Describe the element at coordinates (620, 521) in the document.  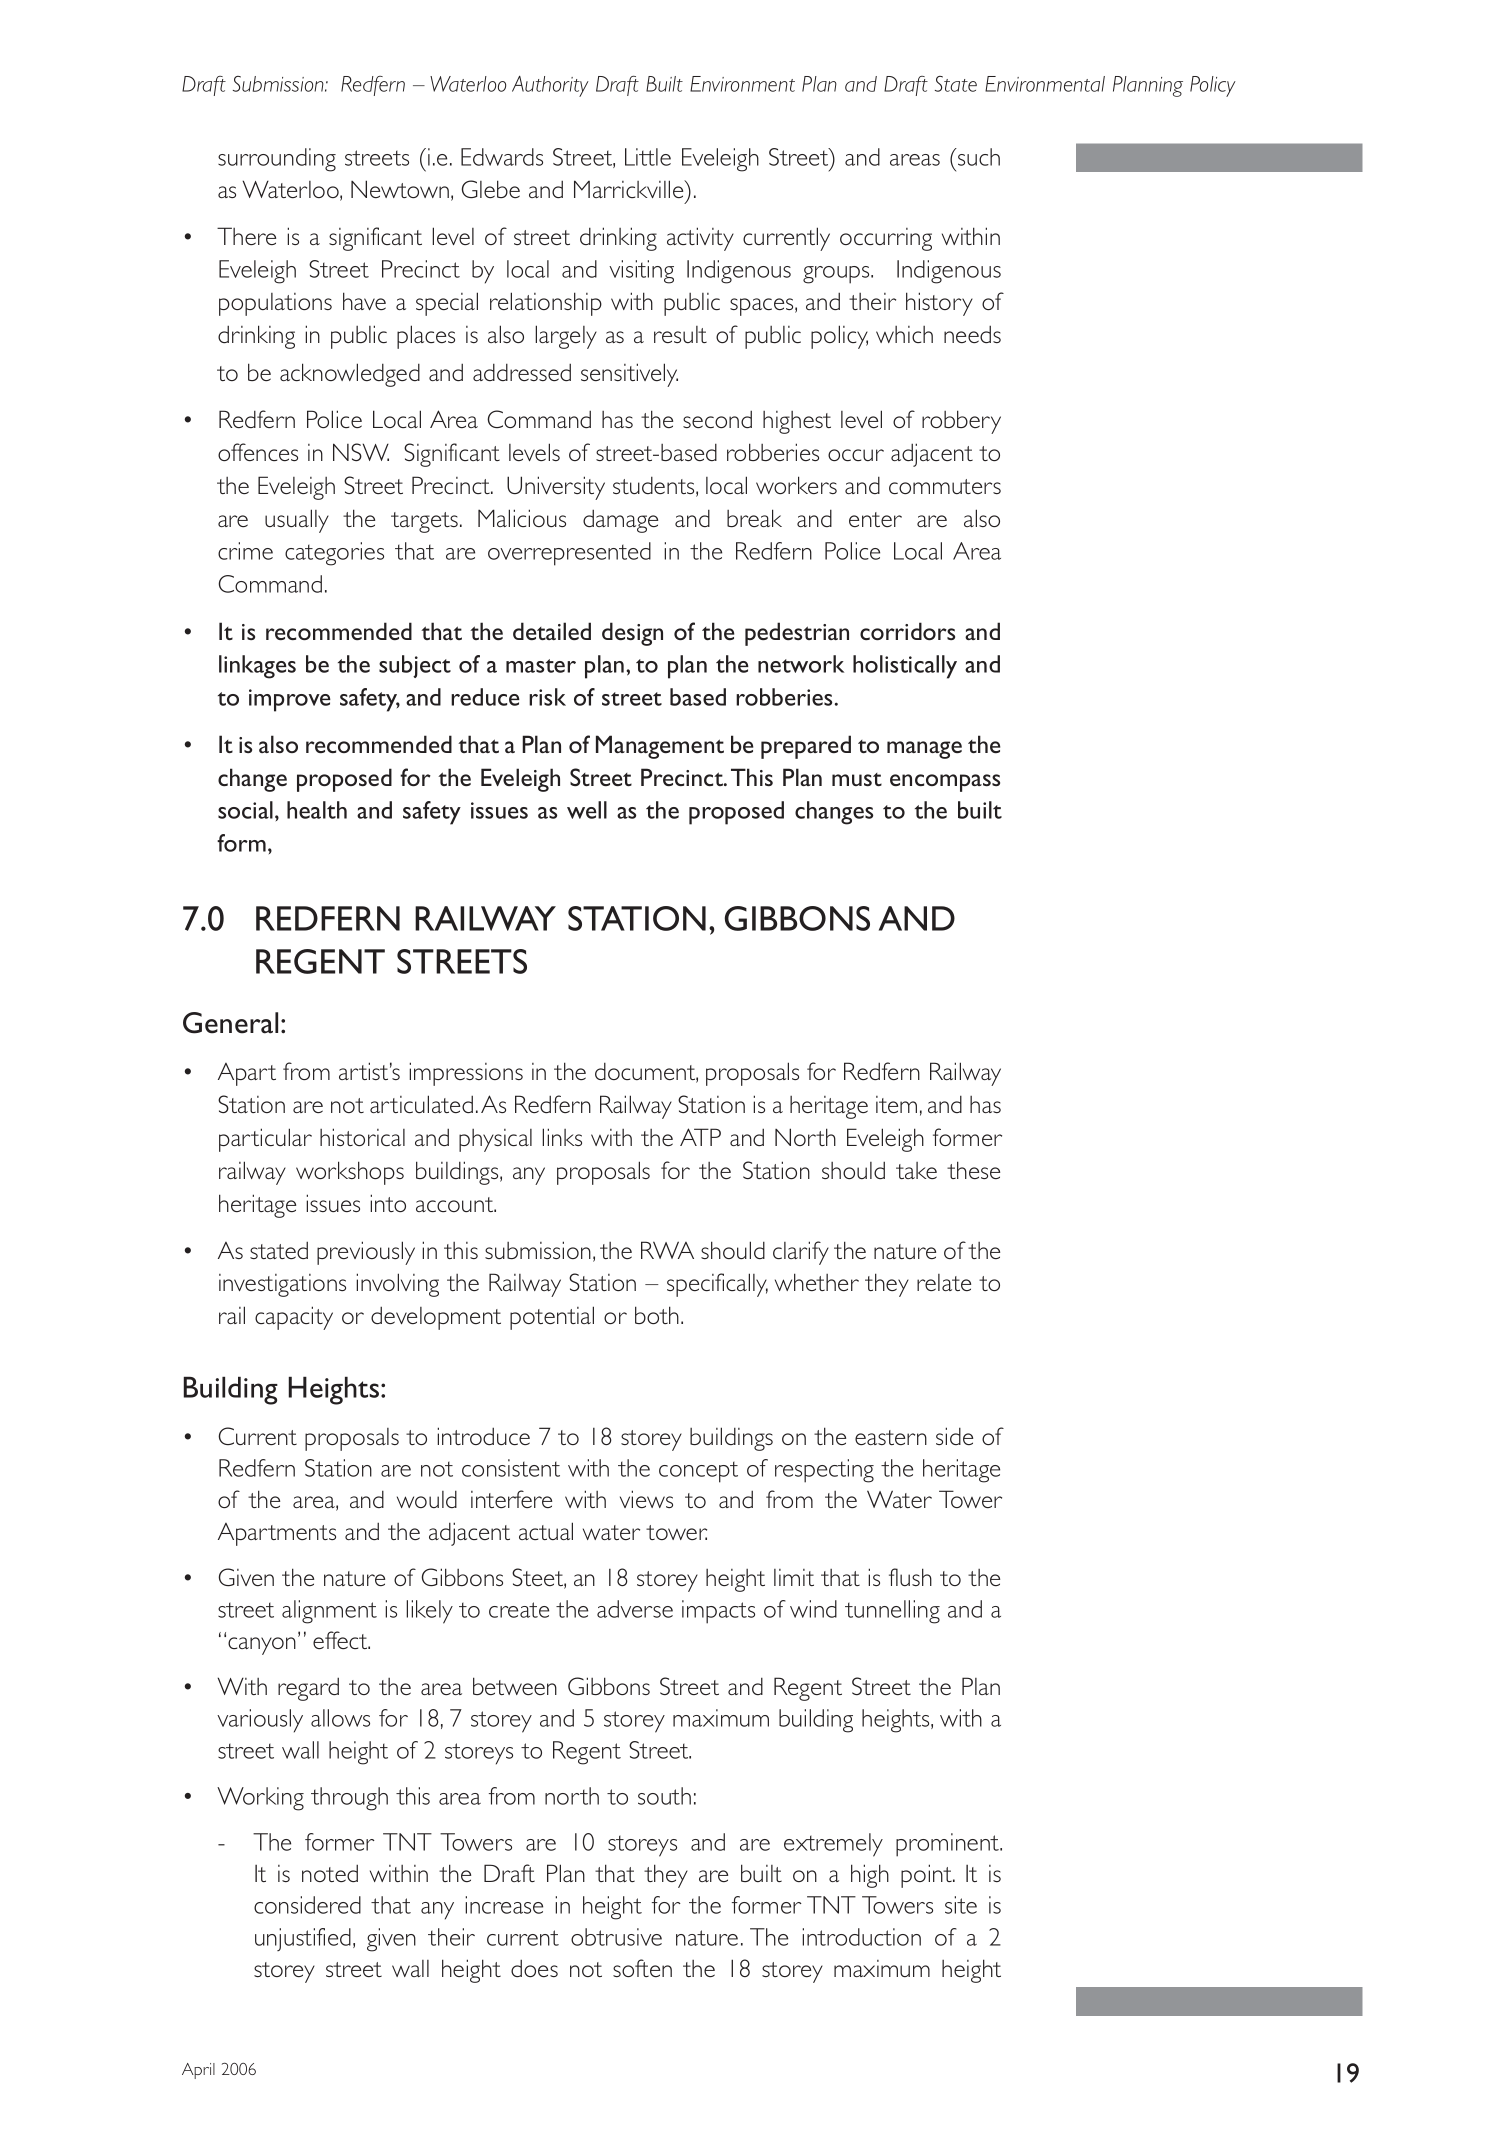
I see `damage` at that location.
